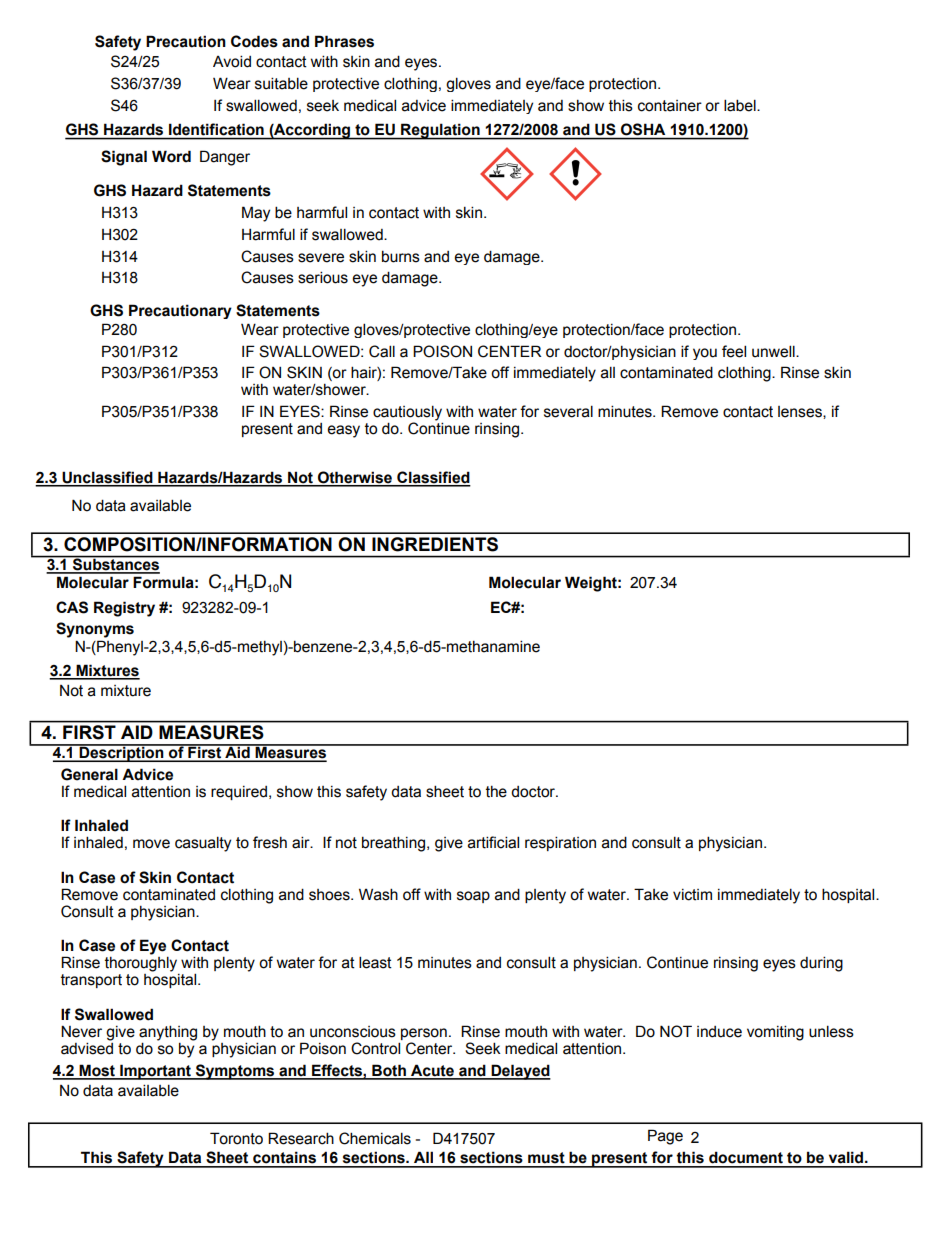 This screenshot has width=952, height=1233. What do you see at coordinates (232, 61) in the screenshot?
I see `Avoid` at bounding box center [232, 61].
